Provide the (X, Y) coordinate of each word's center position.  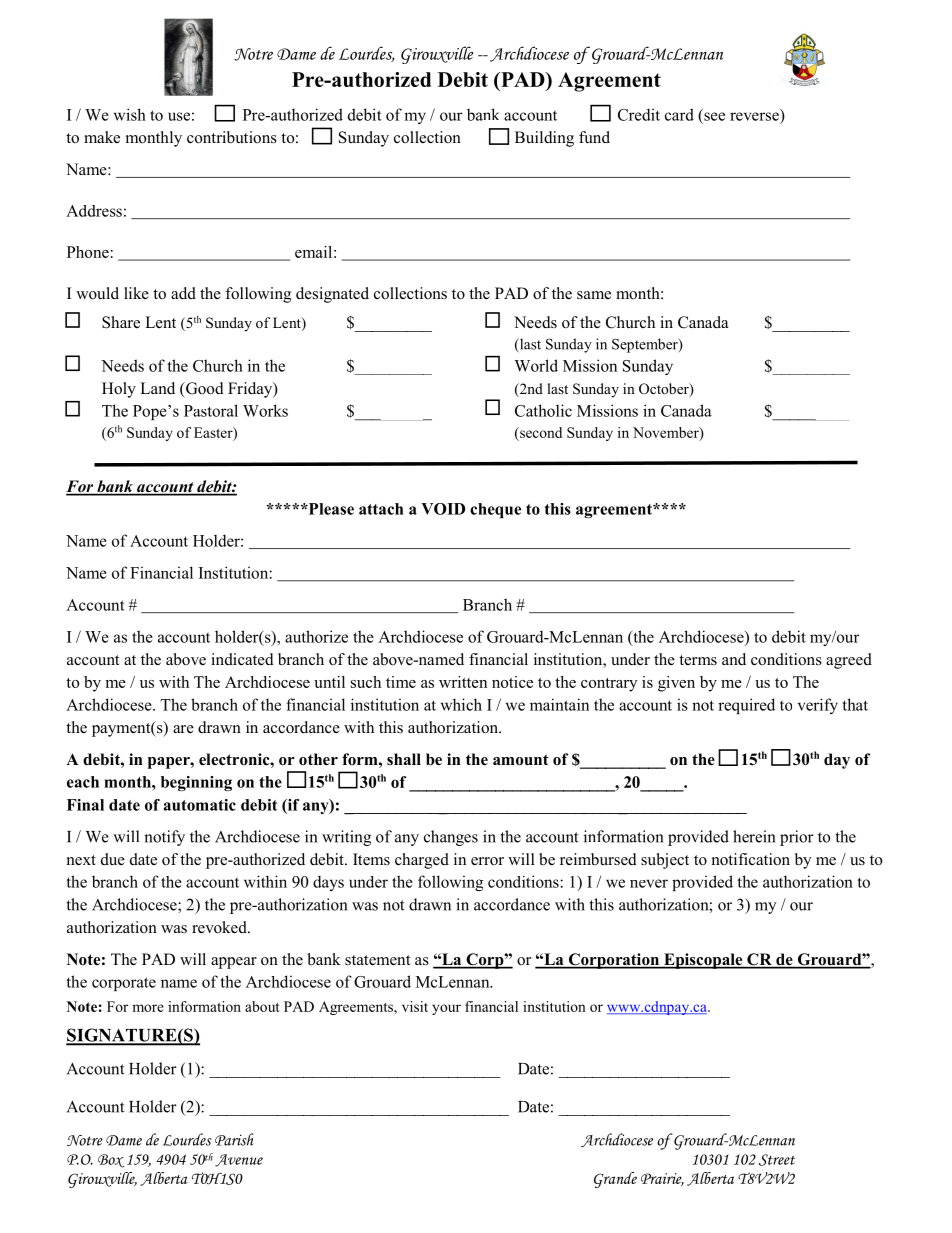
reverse (754, 116)
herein (754, 836)
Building (544, 139)
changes (451, 838)
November (667, 433)
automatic (200, 805)
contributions (232, 137)
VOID (443, 509)
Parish (234, 1139)
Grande (615, 1180)
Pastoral (211, 410)
